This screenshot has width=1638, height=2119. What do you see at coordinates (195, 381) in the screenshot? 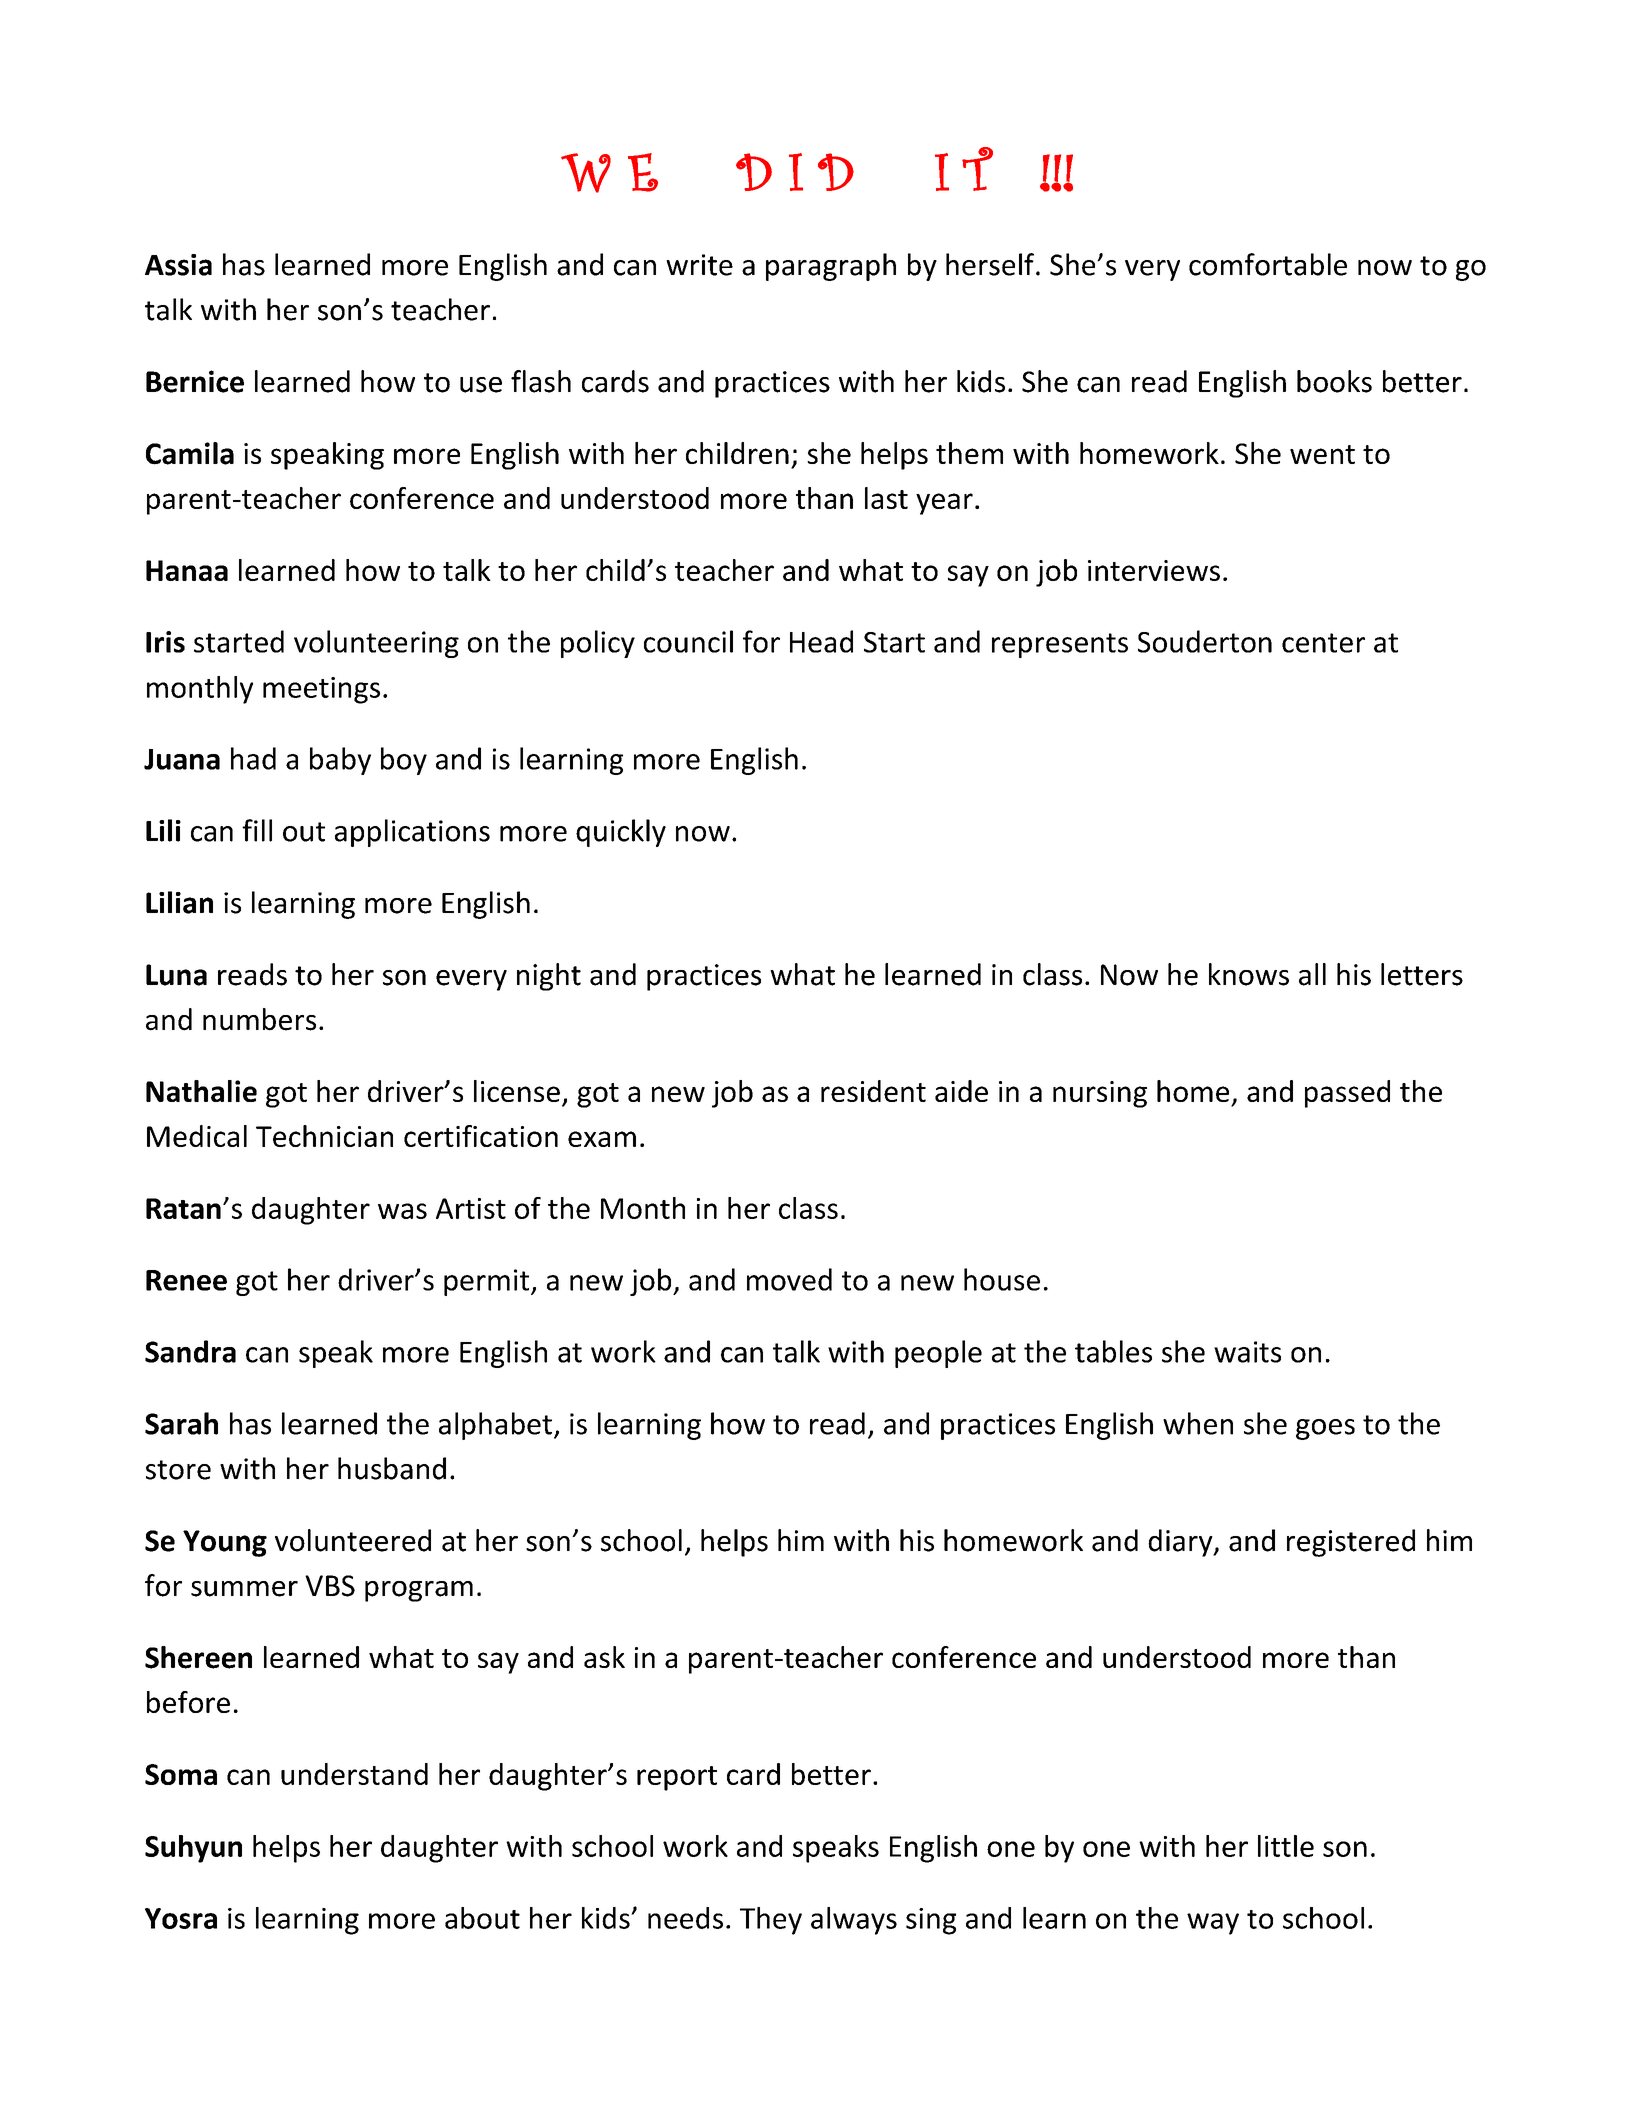
I see `Bernice` at bounding box center [195, 381].
